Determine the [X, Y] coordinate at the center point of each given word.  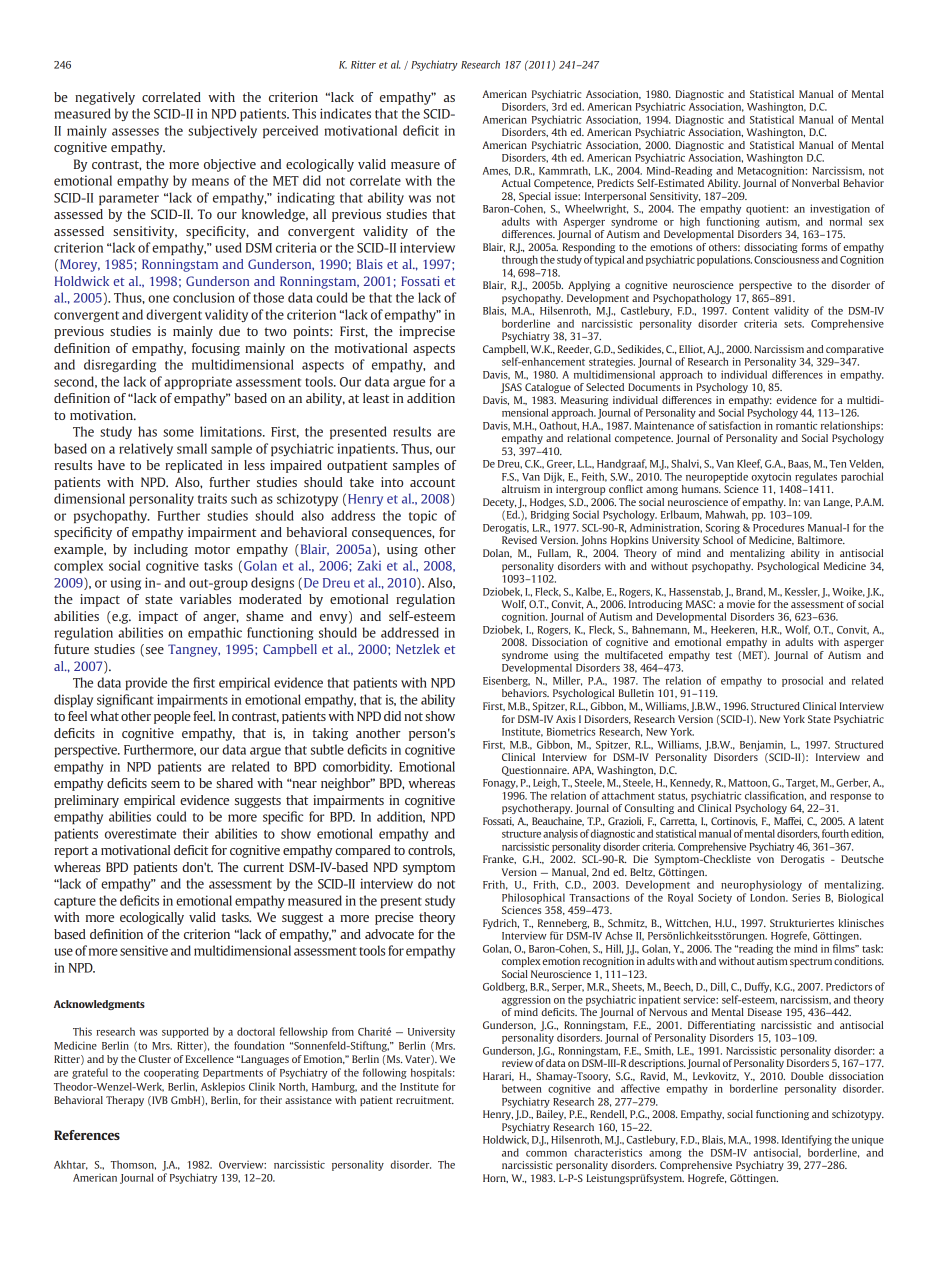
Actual [516, 183]
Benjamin [763, 745]
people [172, 717]
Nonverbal [815, 183]
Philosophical [533, 898]
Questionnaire [535, 771]
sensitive [144, 950]
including [161, 550]
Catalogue [548, 388]
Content [750, 311]
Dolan [497, 553]
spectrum [811, 962]
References [87, 1135]
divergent [174, 315]
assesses [135, 132]
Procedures [778, 527]
